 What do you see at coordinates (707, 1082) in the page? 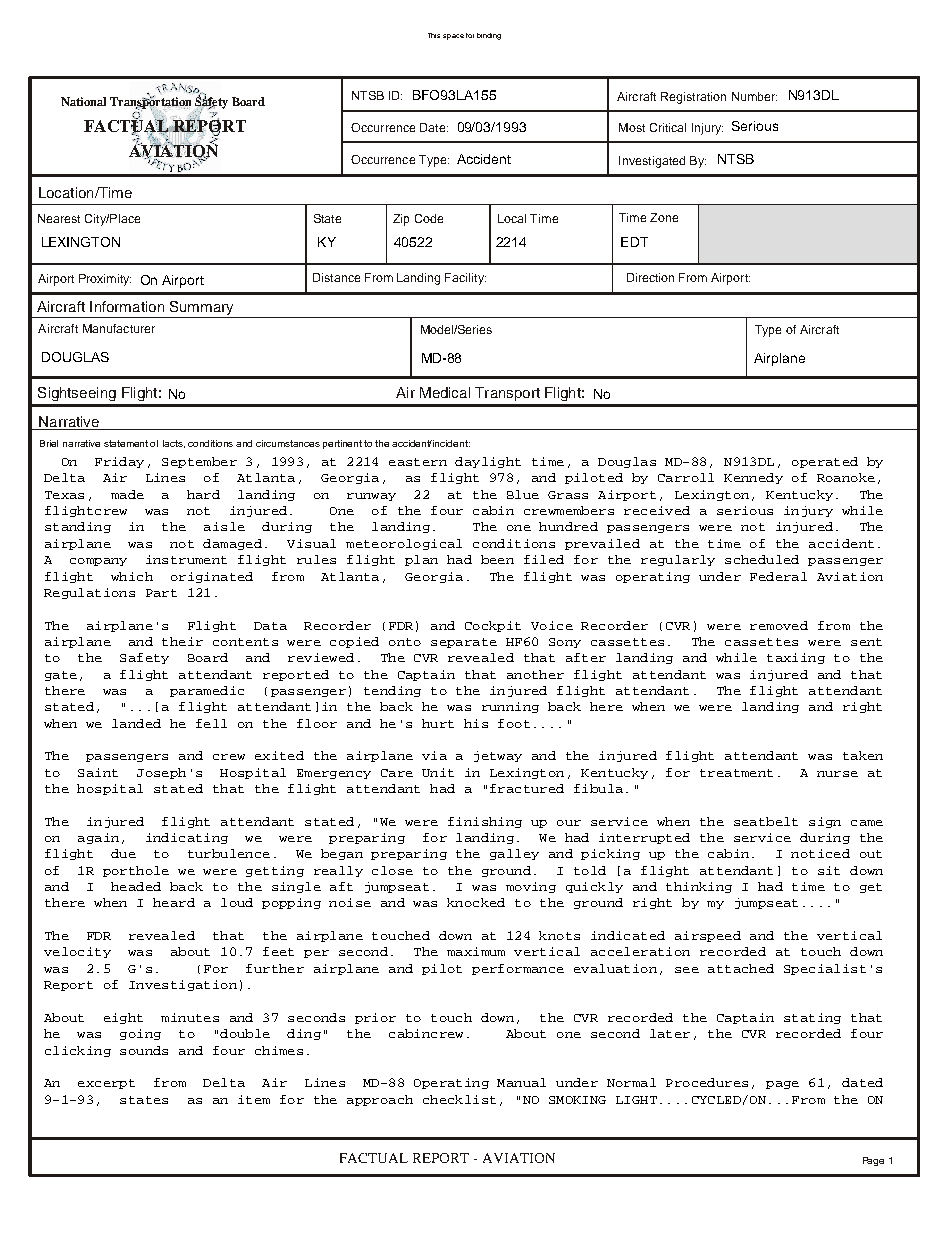
I see `Procedures` at bounding box center [707, 1082].
